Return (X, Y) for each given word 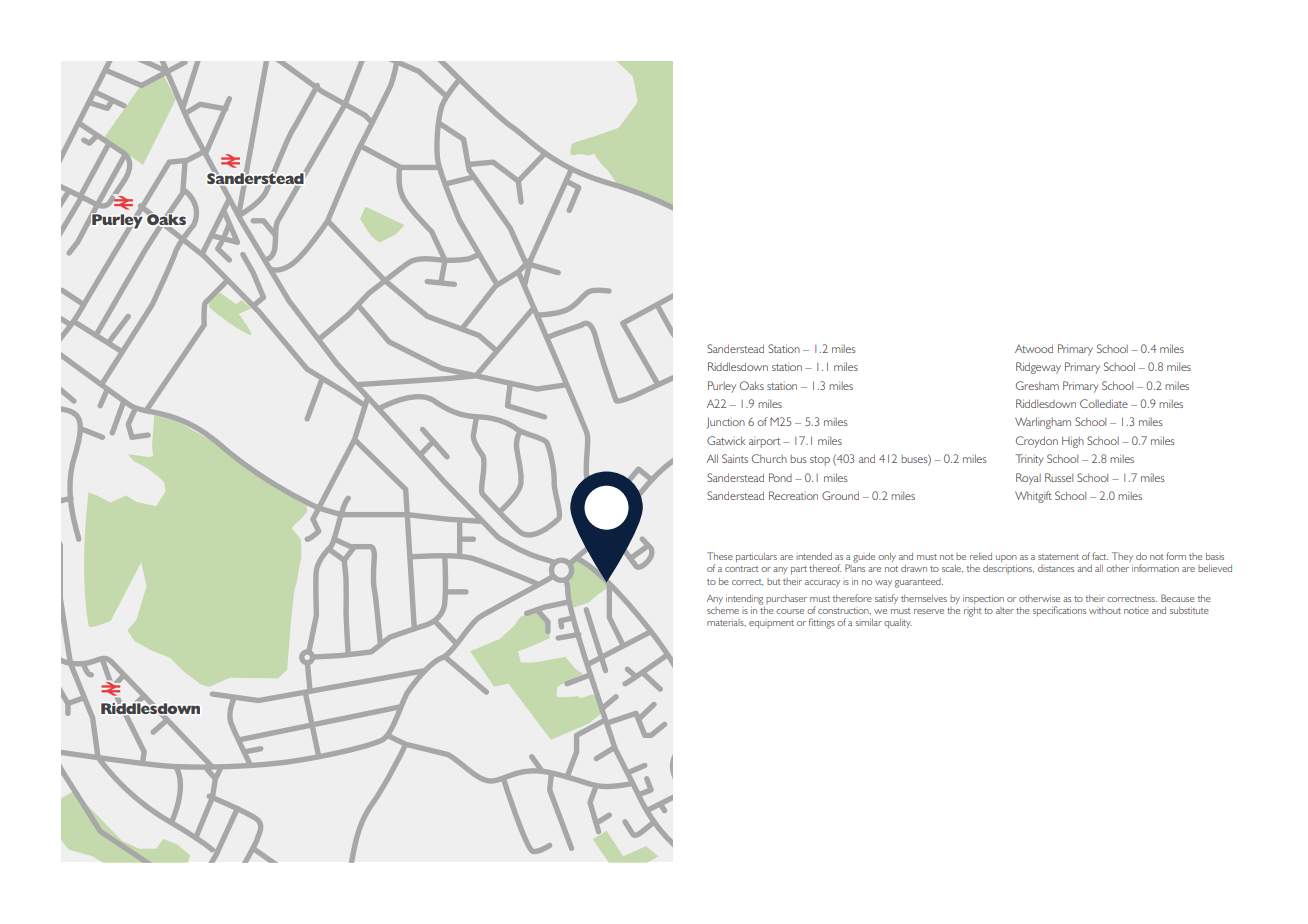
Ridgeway (1038, 368)
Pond (780, 477)
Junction (726, 423)
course (790, 611)
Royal (1028, 479)
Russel (1059, 477)
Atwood (1034, 348)
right (973, 612)
